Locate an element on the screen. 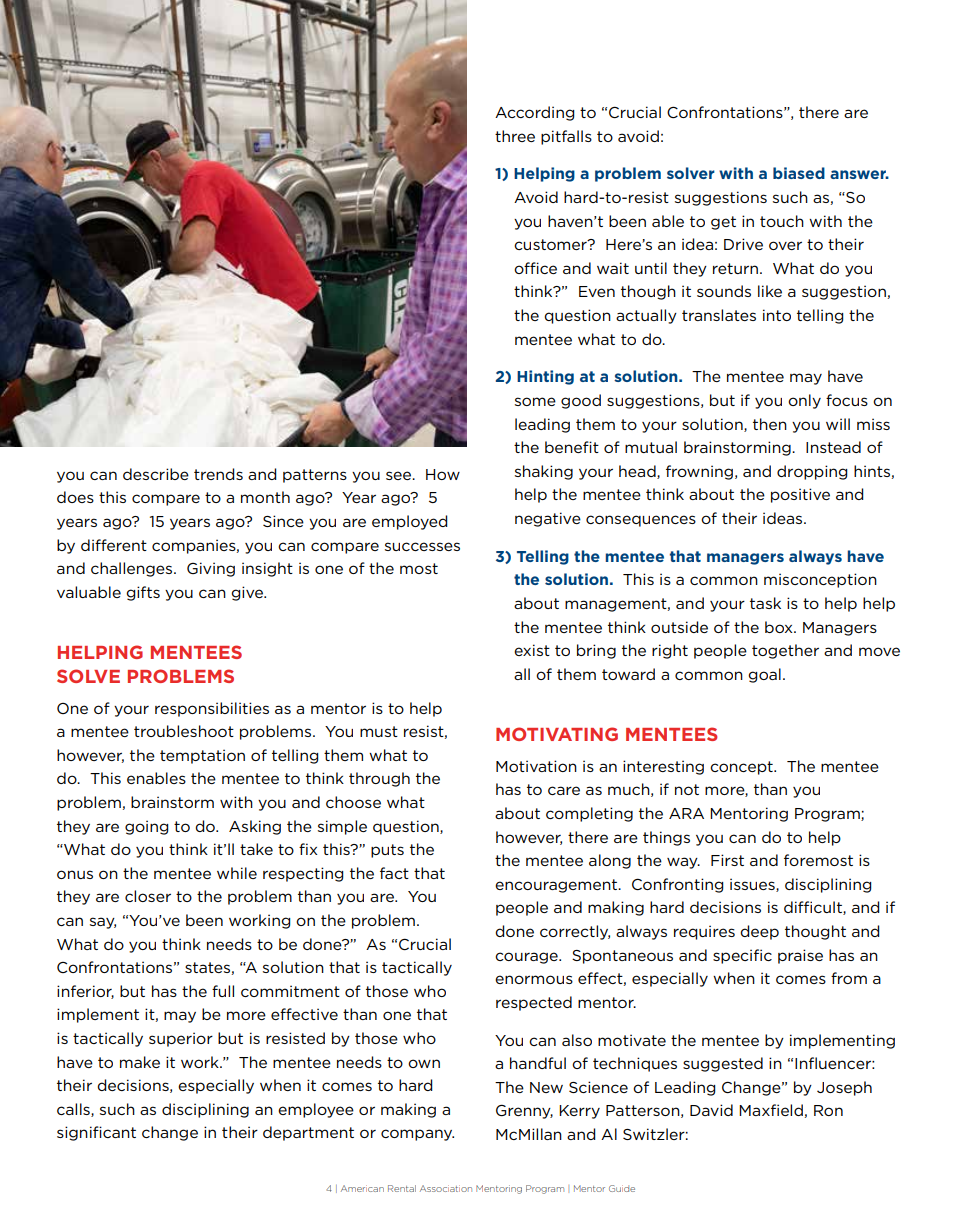  going is located at coordinates (147, 827).
